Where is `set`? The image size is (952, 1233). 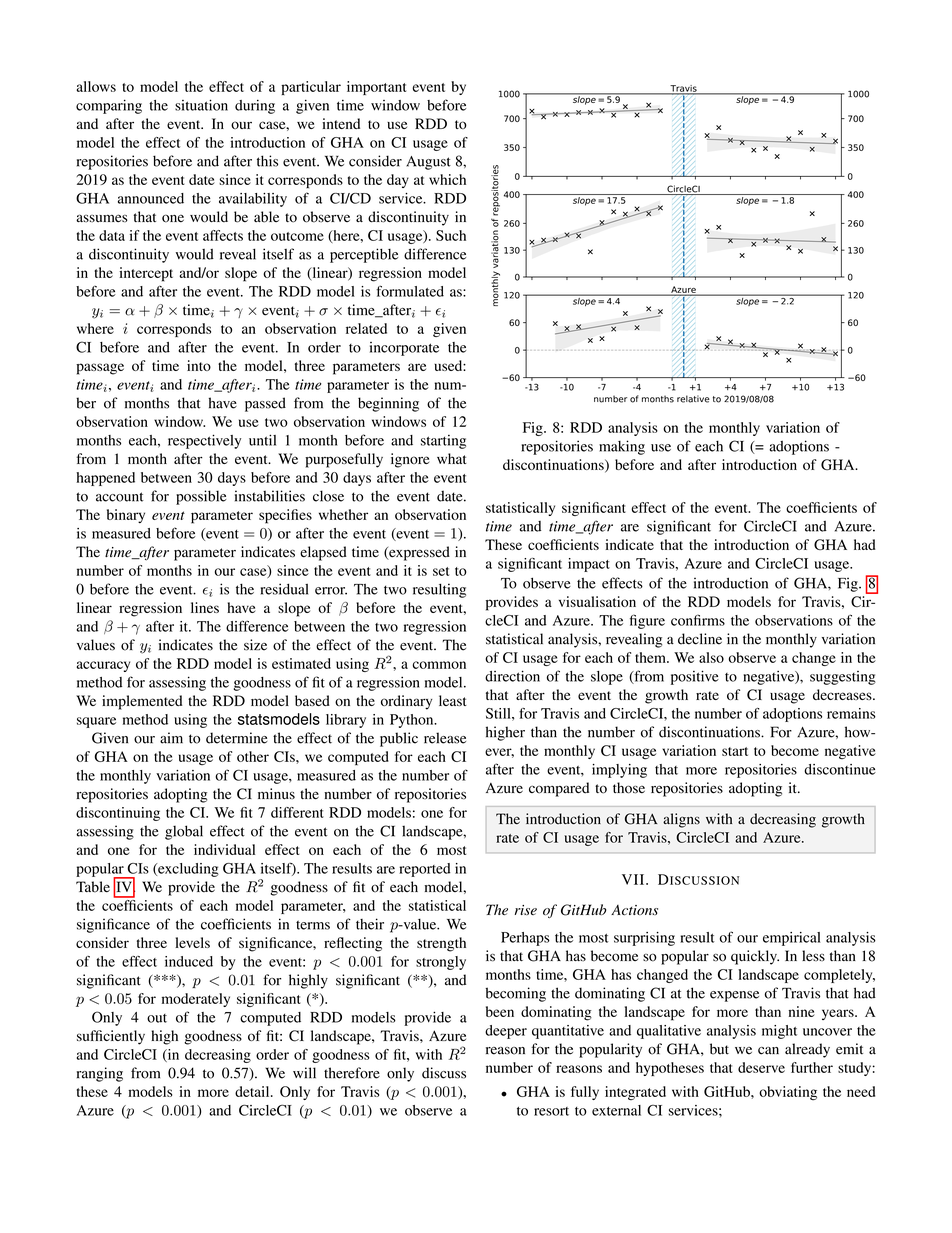
set is located at coordinates (441, 571).
